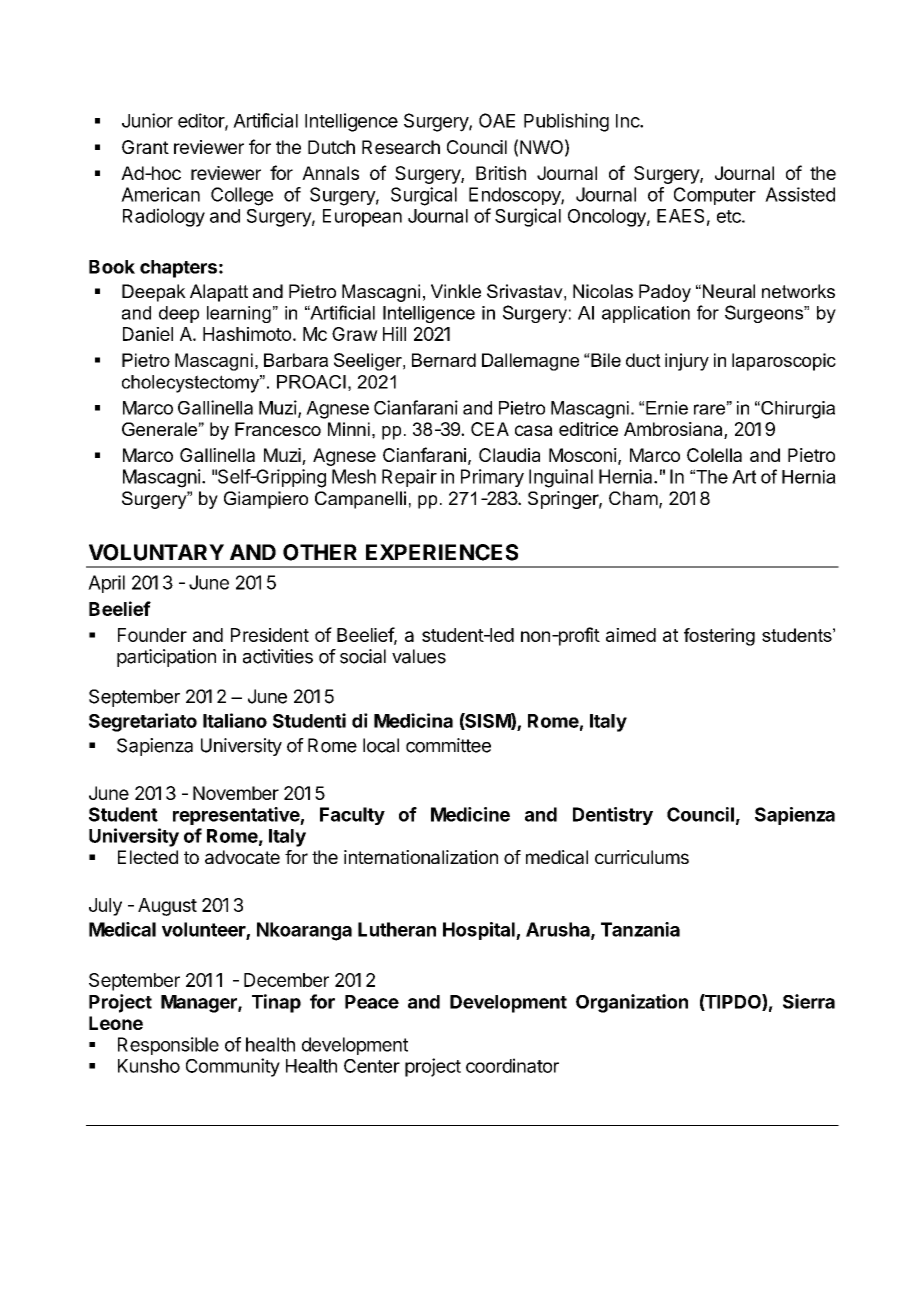 This screenshot has height=1308, width=924. Describe the element at coordinates (492, 478) in the screenshot. I see `Primary` at that location.
